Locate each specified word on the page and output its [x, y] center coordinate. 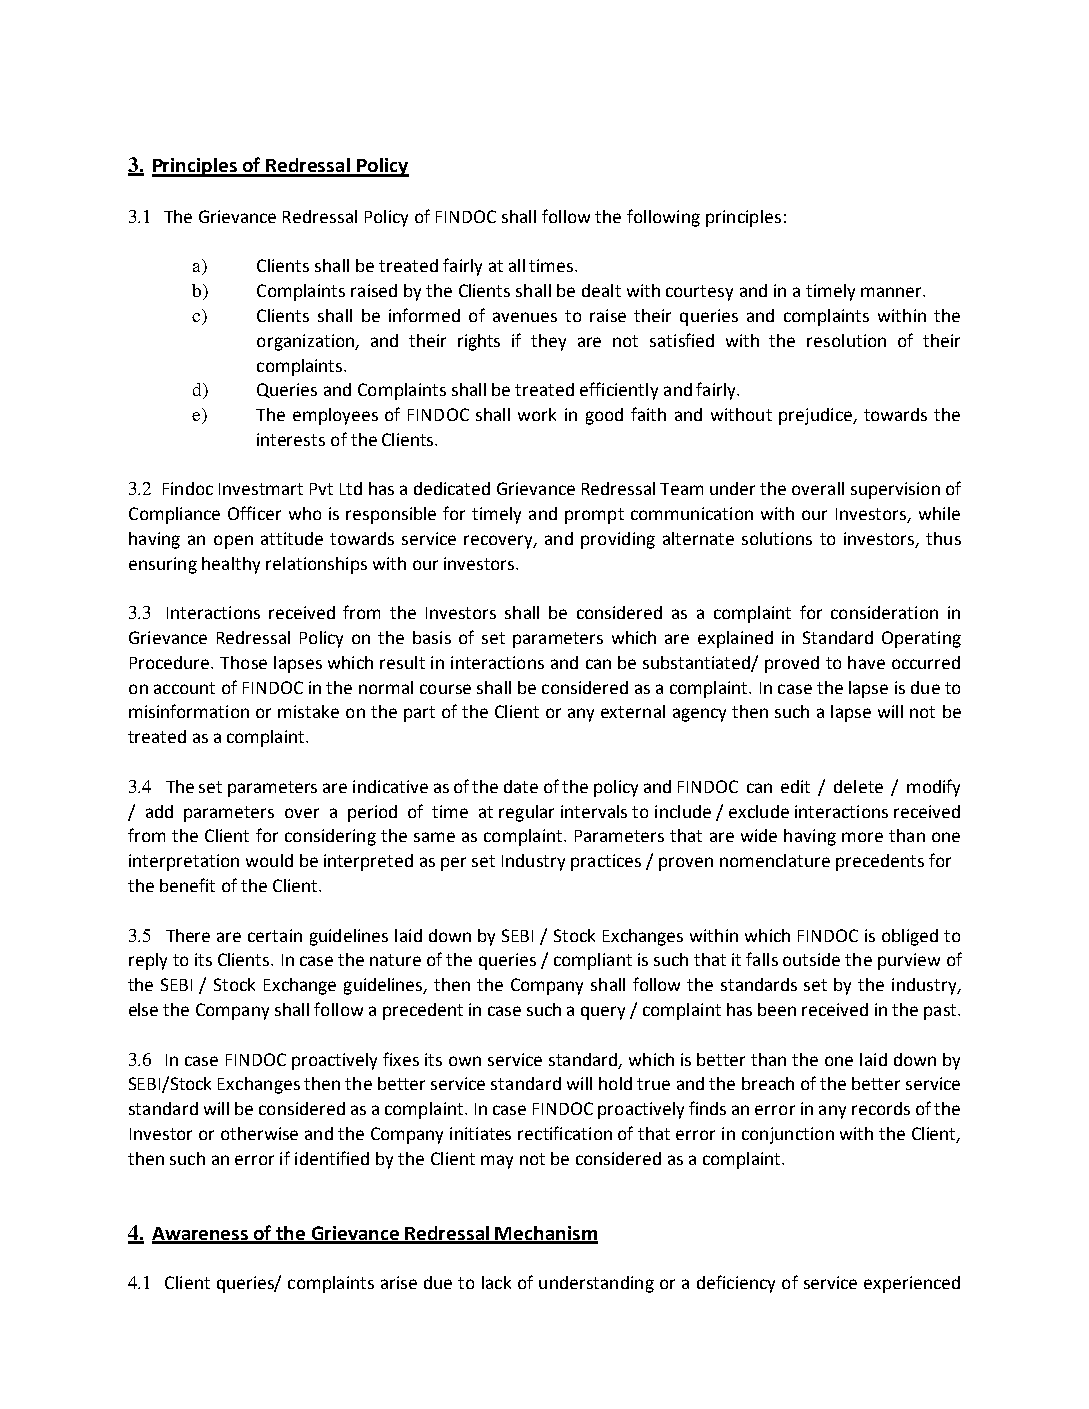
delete [858, 786]
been [777, 1009]
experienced [912, 1284]
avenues [525, 317]
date [521, 786]
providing [618, 540]
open [233, 542]
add [159, 811]
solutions [777, 538]
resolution [846, 340]
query [603, 1013]
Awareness [201, 1235]
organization [307, 342]
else [143, 1009]
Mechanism [546, 1234]
